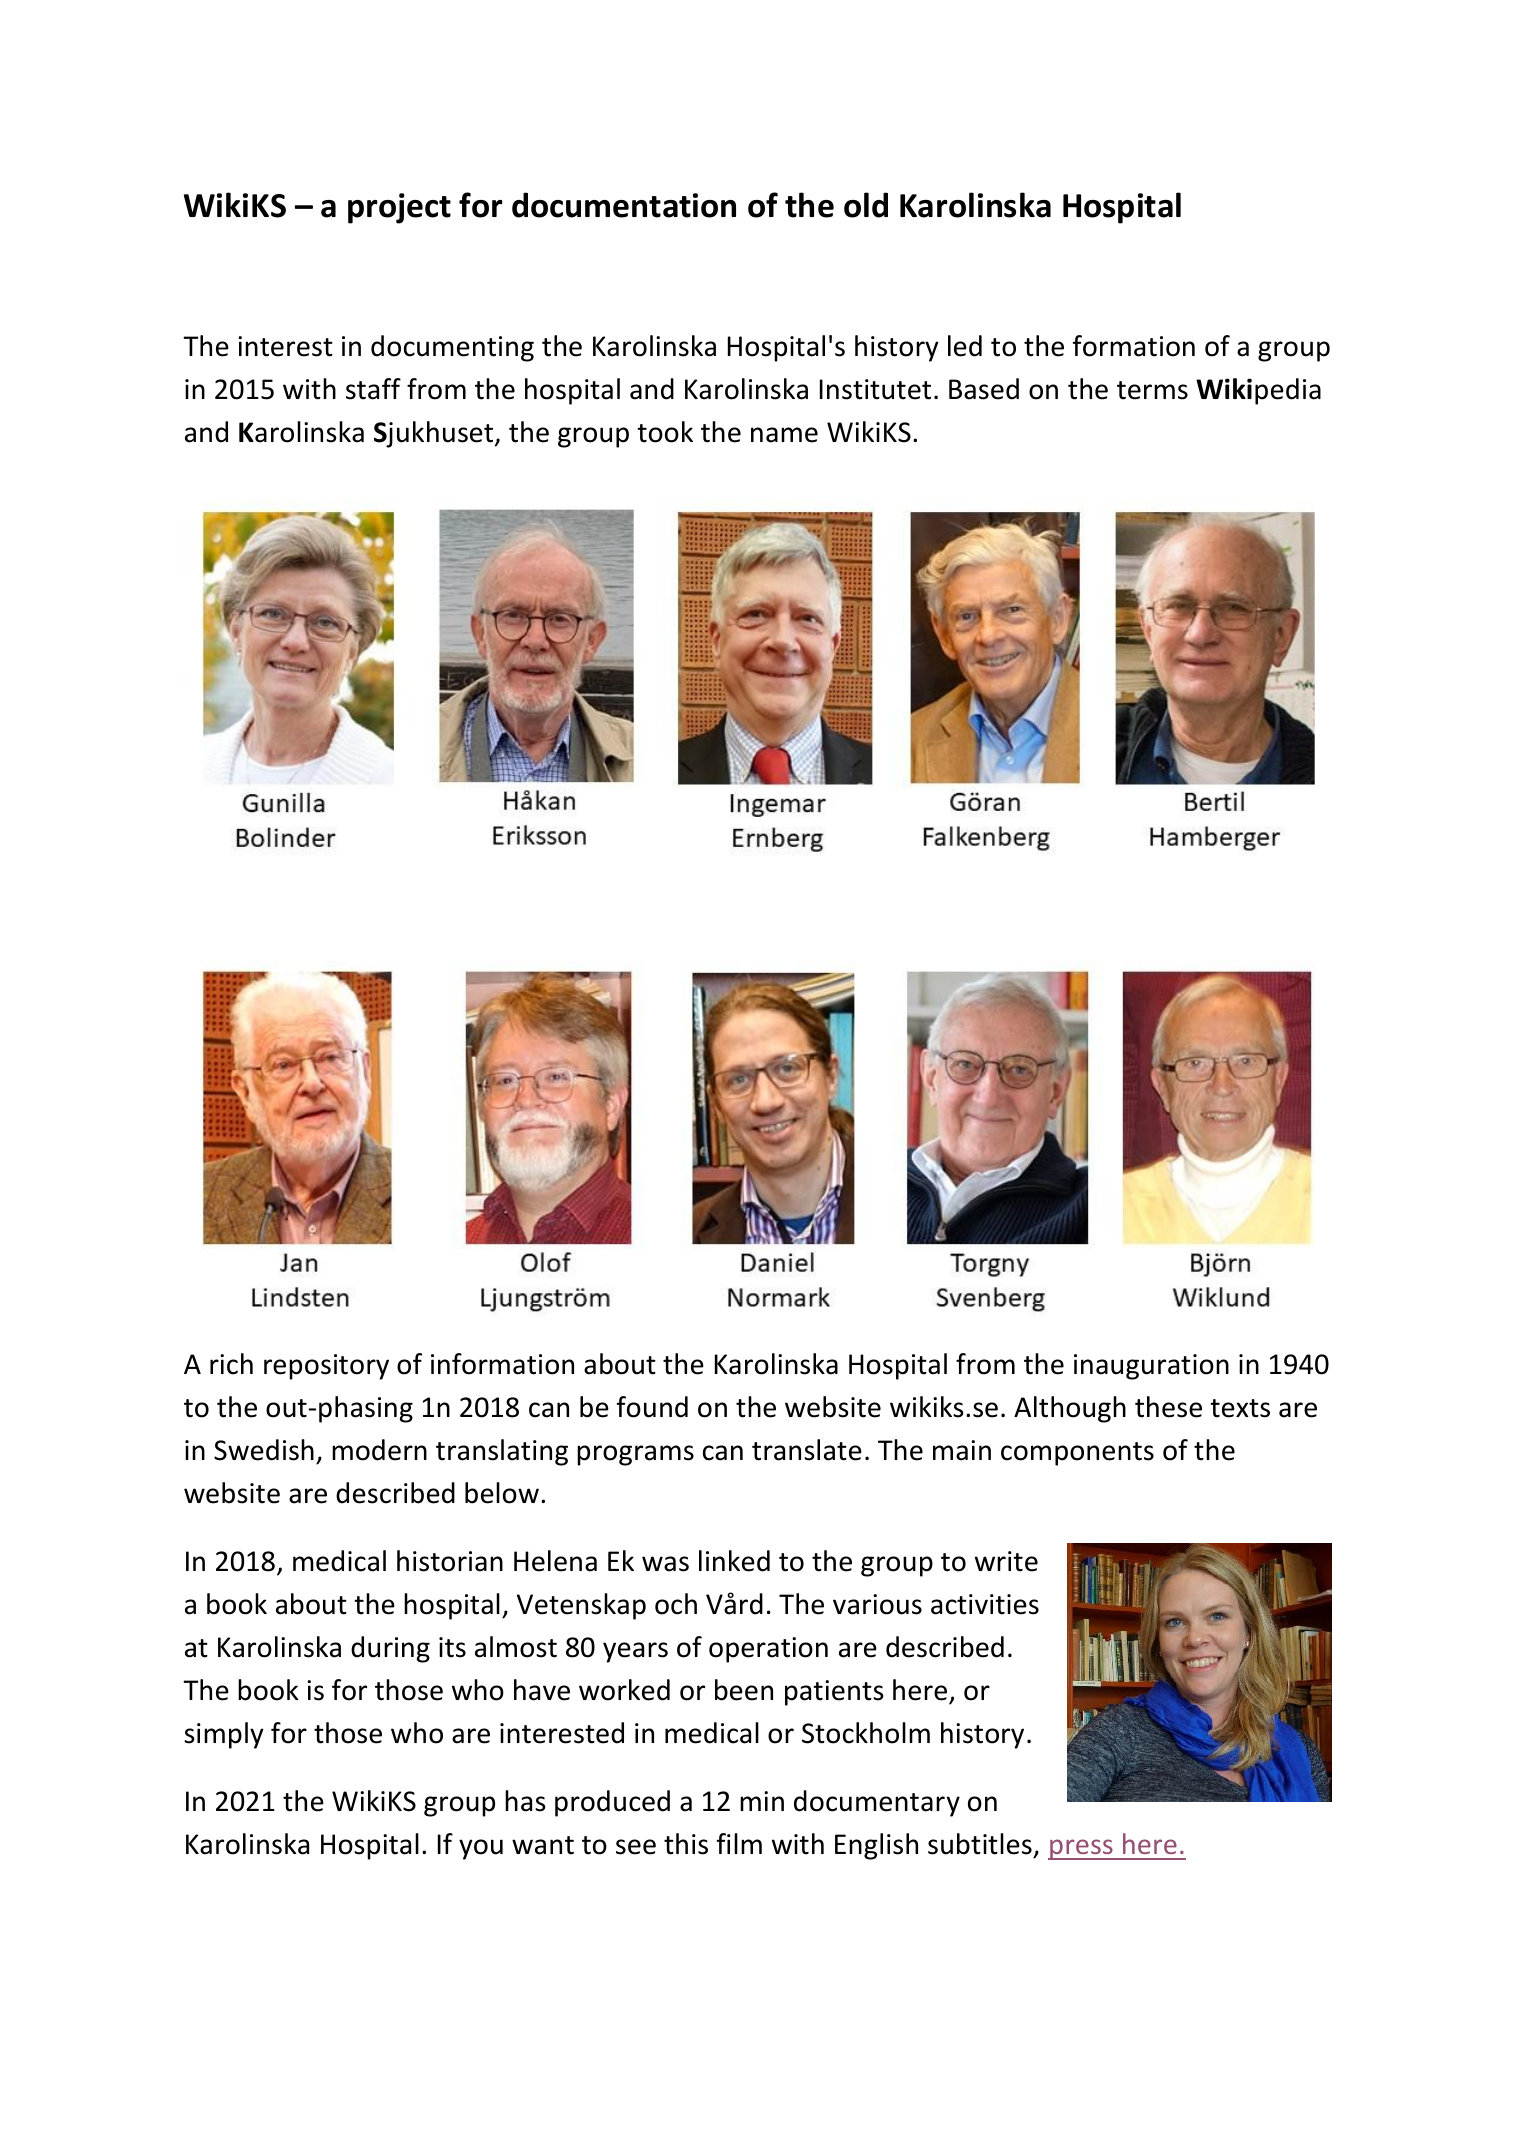  I want to click on terms, so click(1152, 390).
